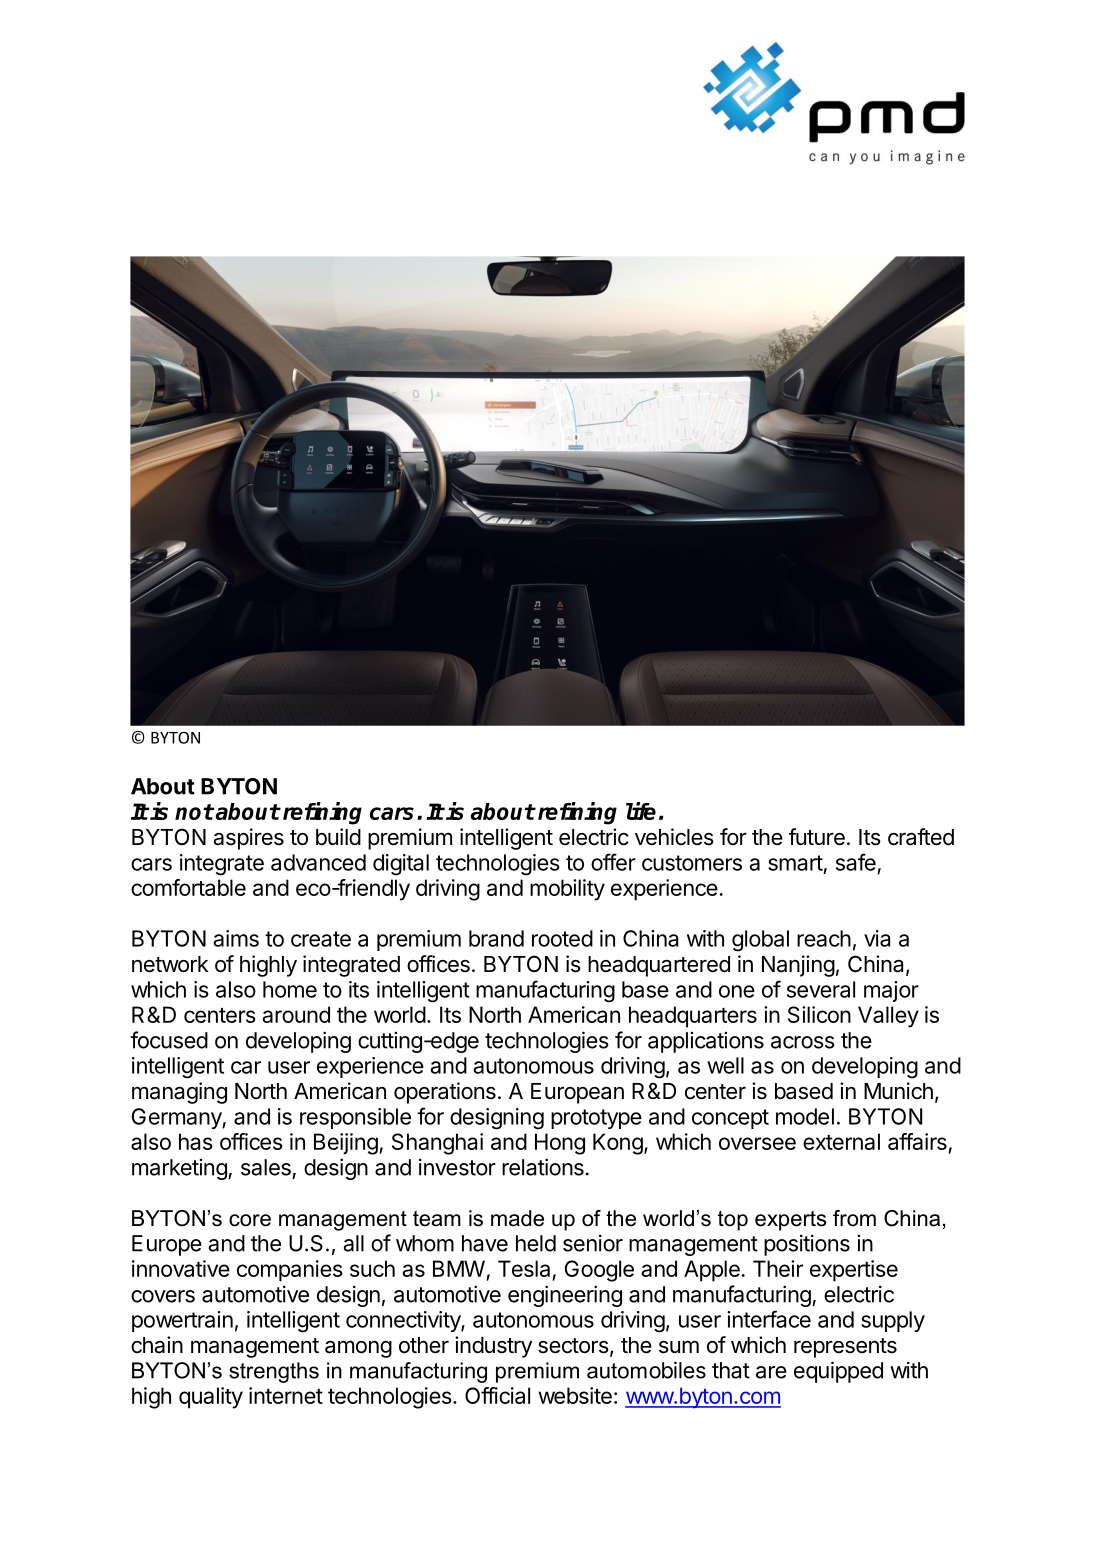  I want to click on future, so click(817, 837).
